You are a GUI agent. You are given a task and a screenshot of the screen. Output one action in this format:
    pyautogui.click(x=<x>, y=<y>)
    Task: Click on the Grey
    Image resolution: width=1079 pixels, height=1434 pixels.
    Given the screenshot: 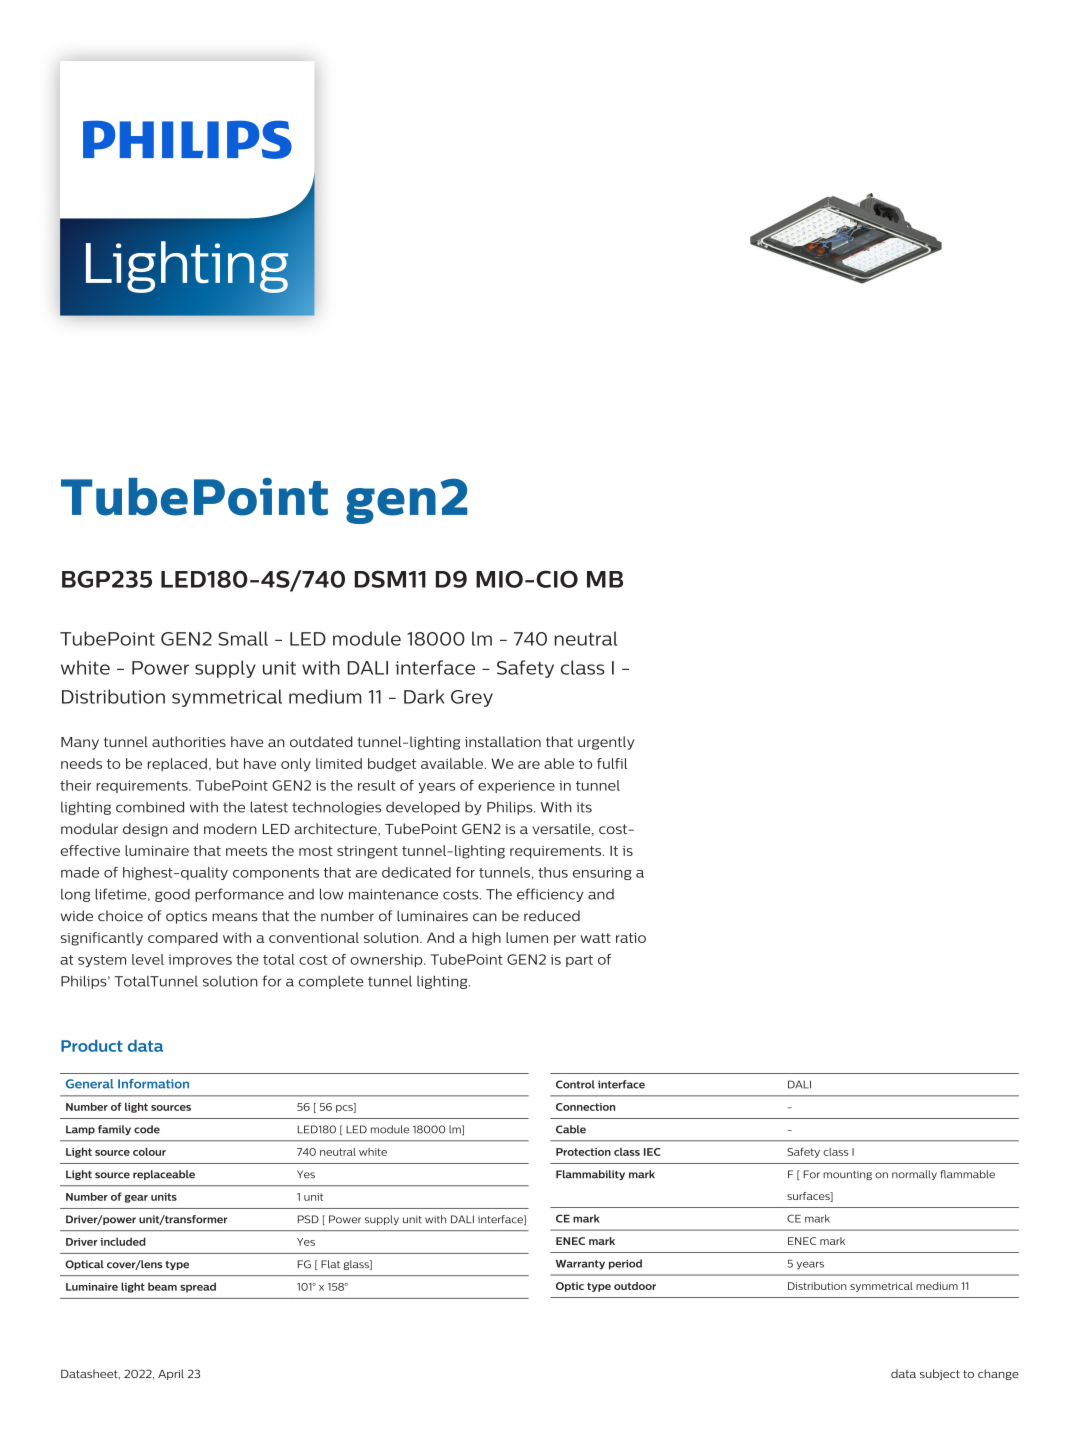 What is the action you would take?
    pyautogui.click(x=472, y=698)
